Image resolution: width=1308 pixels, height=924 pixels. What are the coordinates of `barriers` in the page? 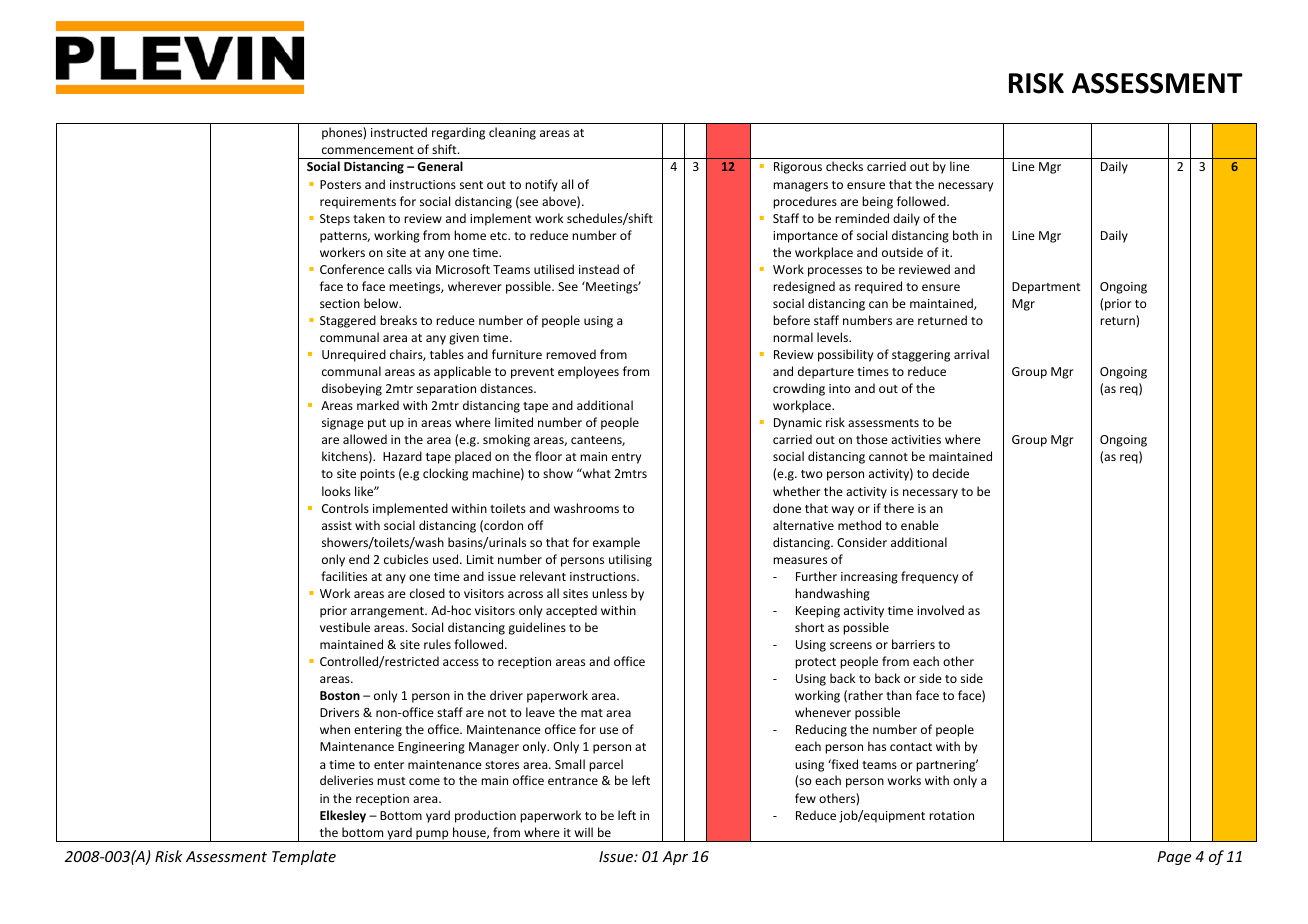 It's located at (913, 644).
